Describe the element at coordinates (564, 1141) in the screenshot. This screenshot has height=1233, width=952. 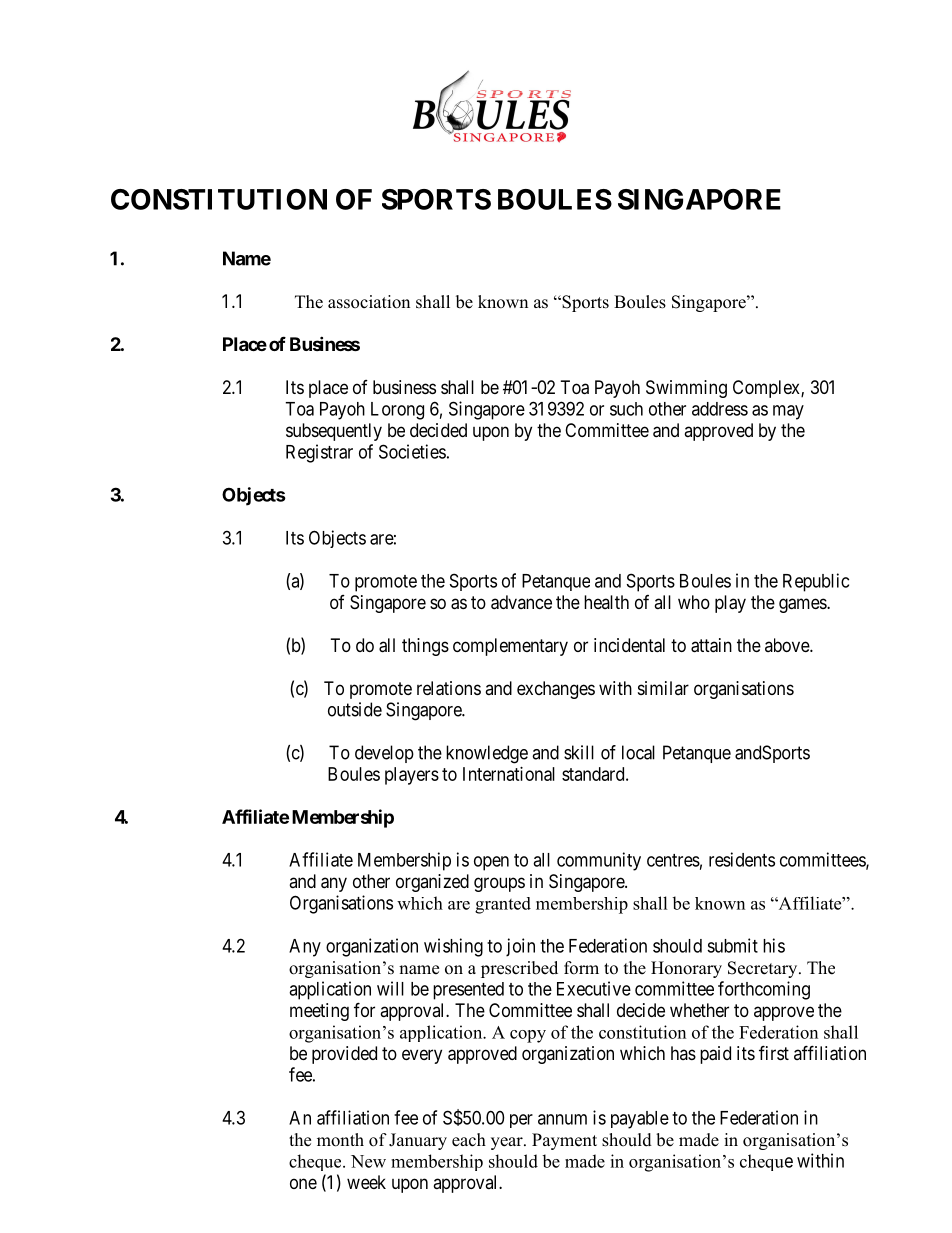
I see `Payment` at that location.
